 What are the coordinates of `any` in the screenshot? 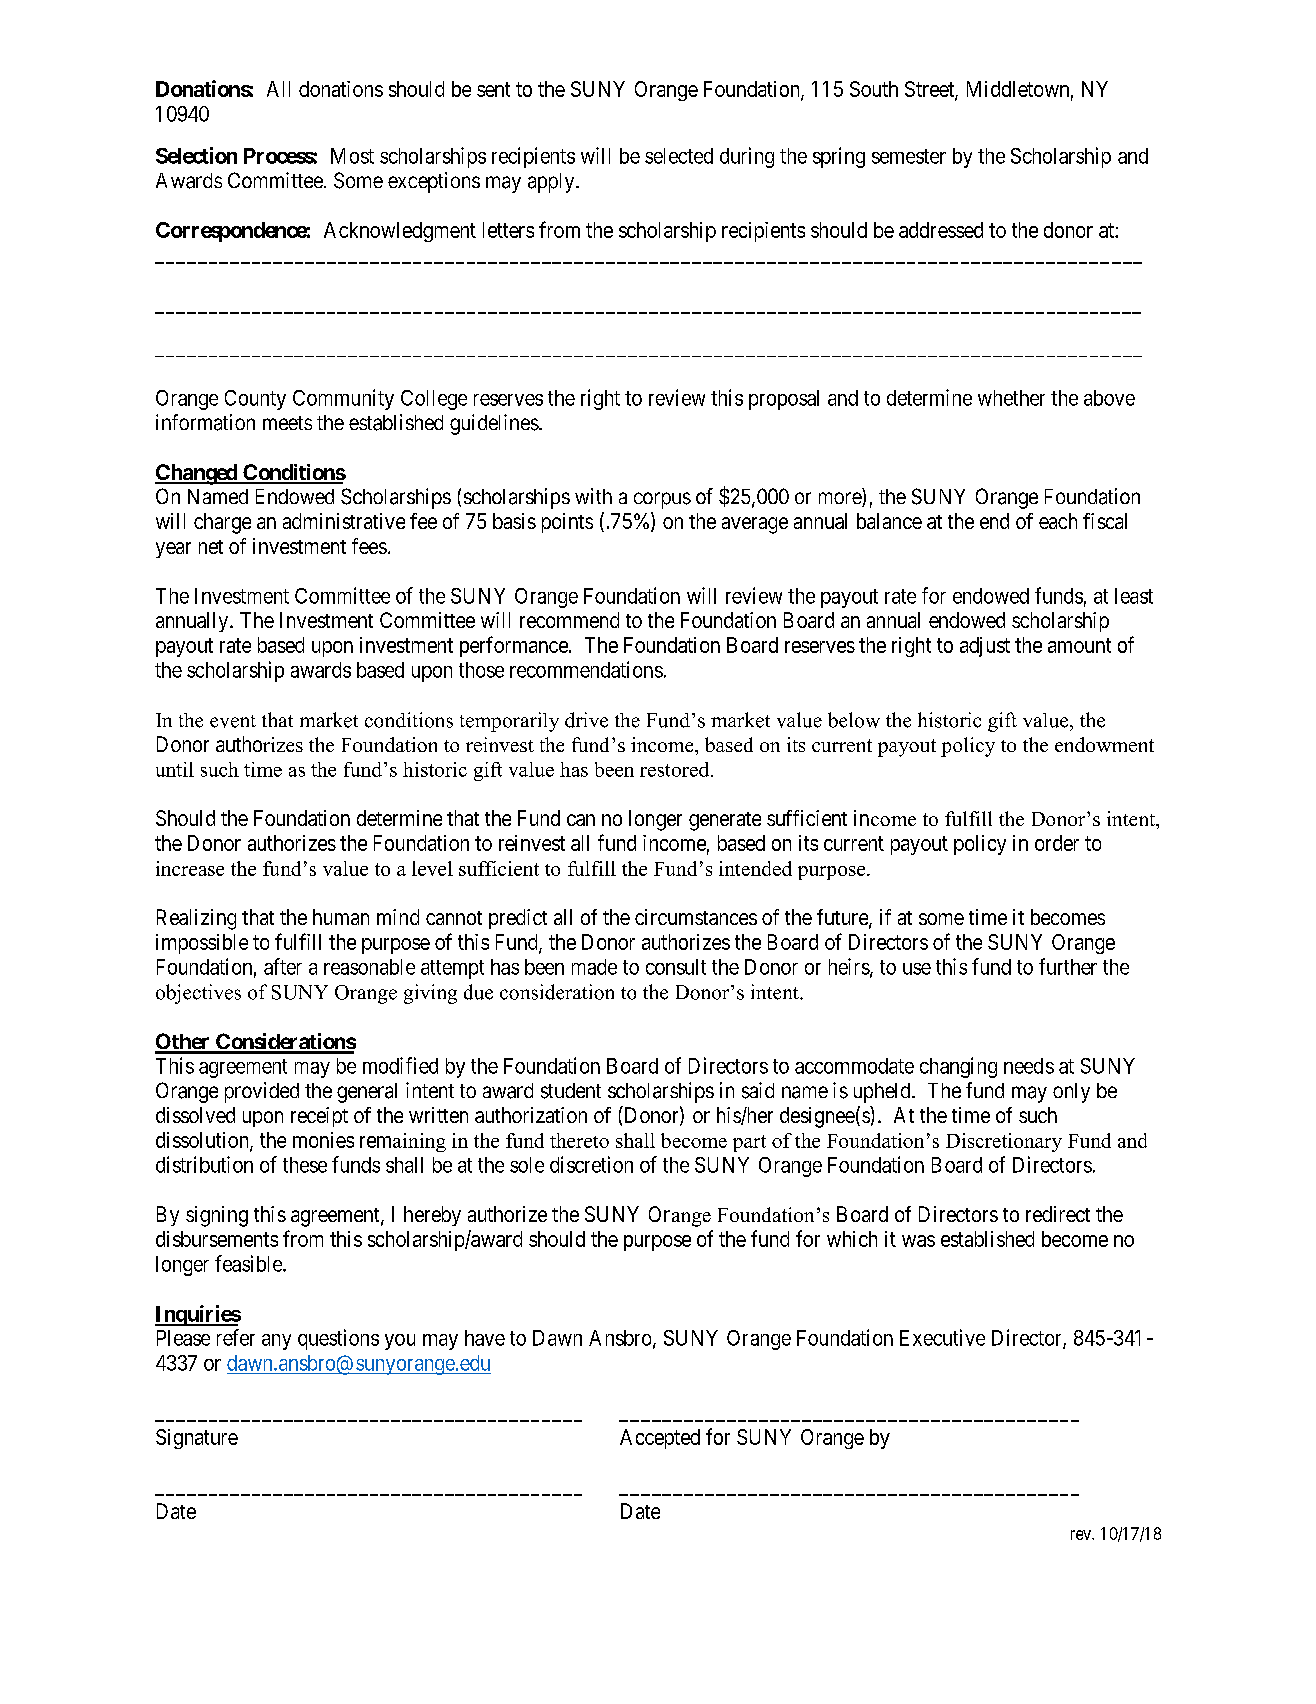 It's located at (276, 1342).
